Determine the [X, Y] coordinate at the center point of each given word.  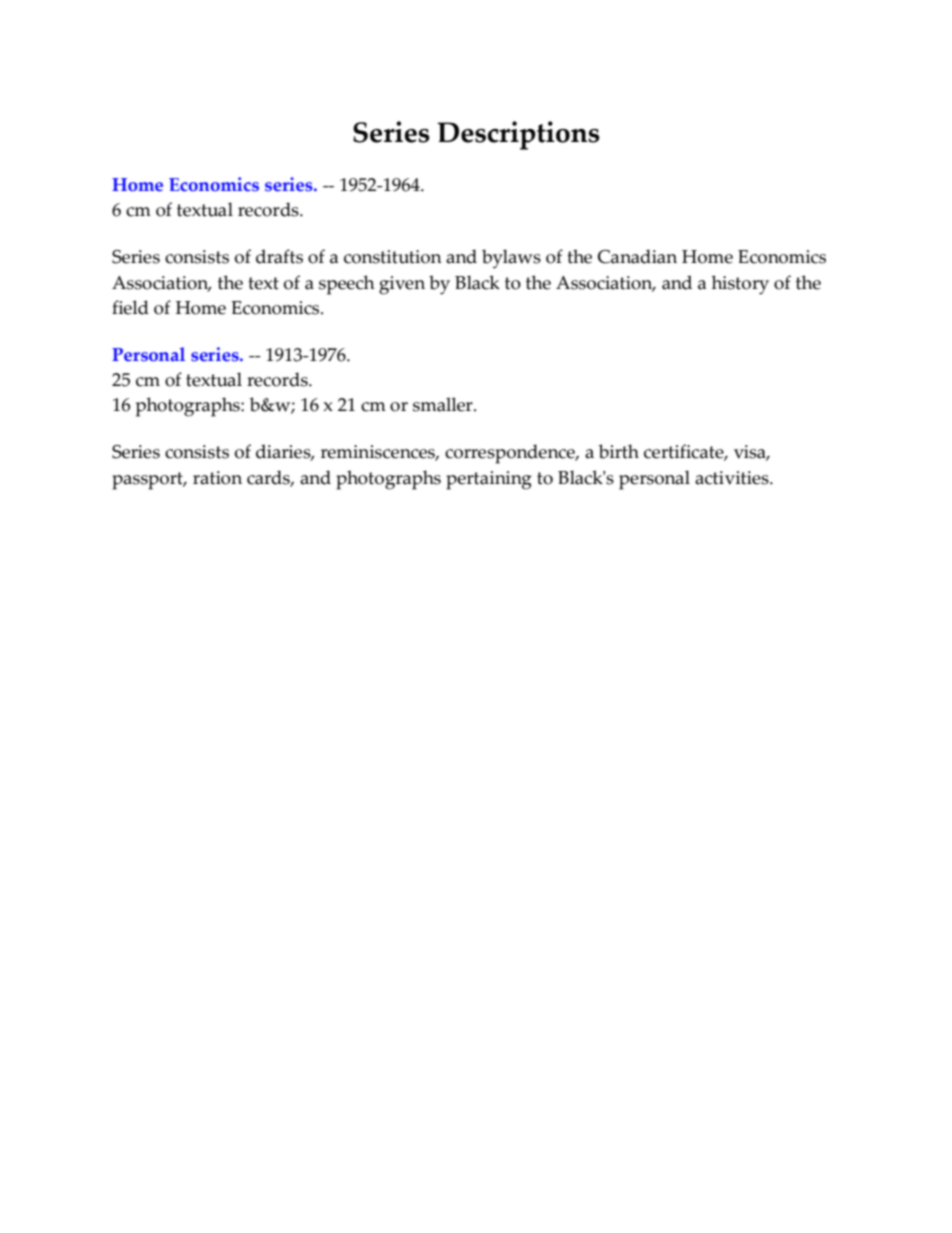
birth [619, 451]
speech [347, 285]
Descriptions [518, 135]
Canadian [637, 256]
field [130, 307]
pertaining [489, 480]
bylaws [511, 259]
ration [217, 478]
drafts [279, 256]
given [402, 285]
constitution [393, 257]
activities [733, 478]
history [740, 285]
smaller [444, 404]
